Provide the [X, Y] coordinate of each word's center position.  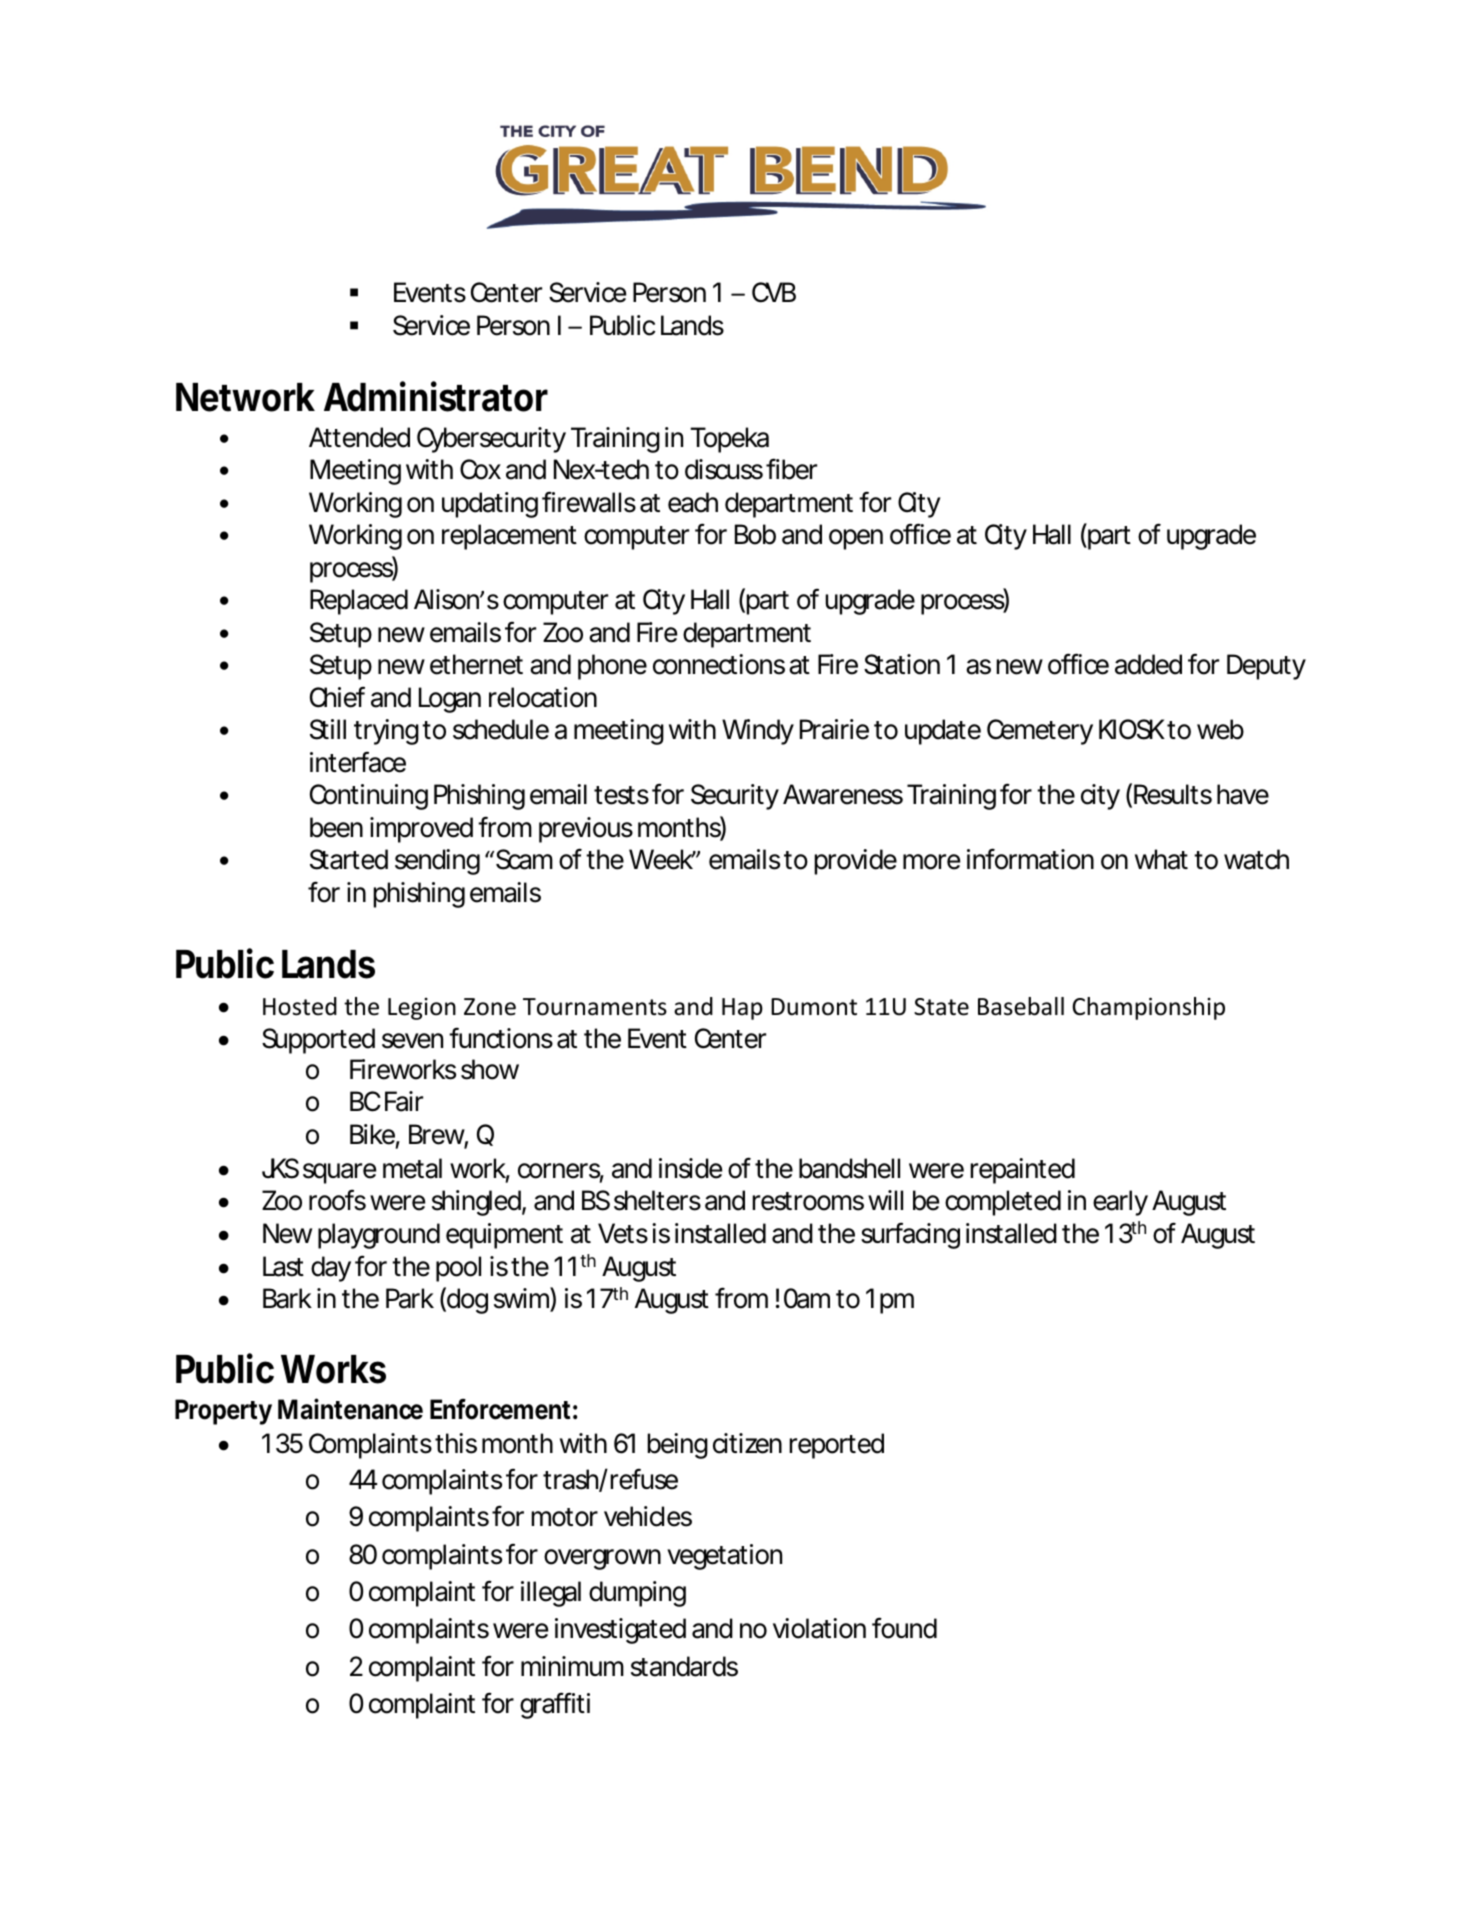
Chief [337, 697]
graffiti [555, 1705]
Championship [1148, 1008]
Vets [623, 1233]
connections [719, 664]
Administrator [436, 396]
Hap [742, 1009]
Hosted [300, 1006]
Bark [287, 1298]
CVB [774, 292]
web [1220, 729]
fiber [791, 469]
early [1120, 1203]
